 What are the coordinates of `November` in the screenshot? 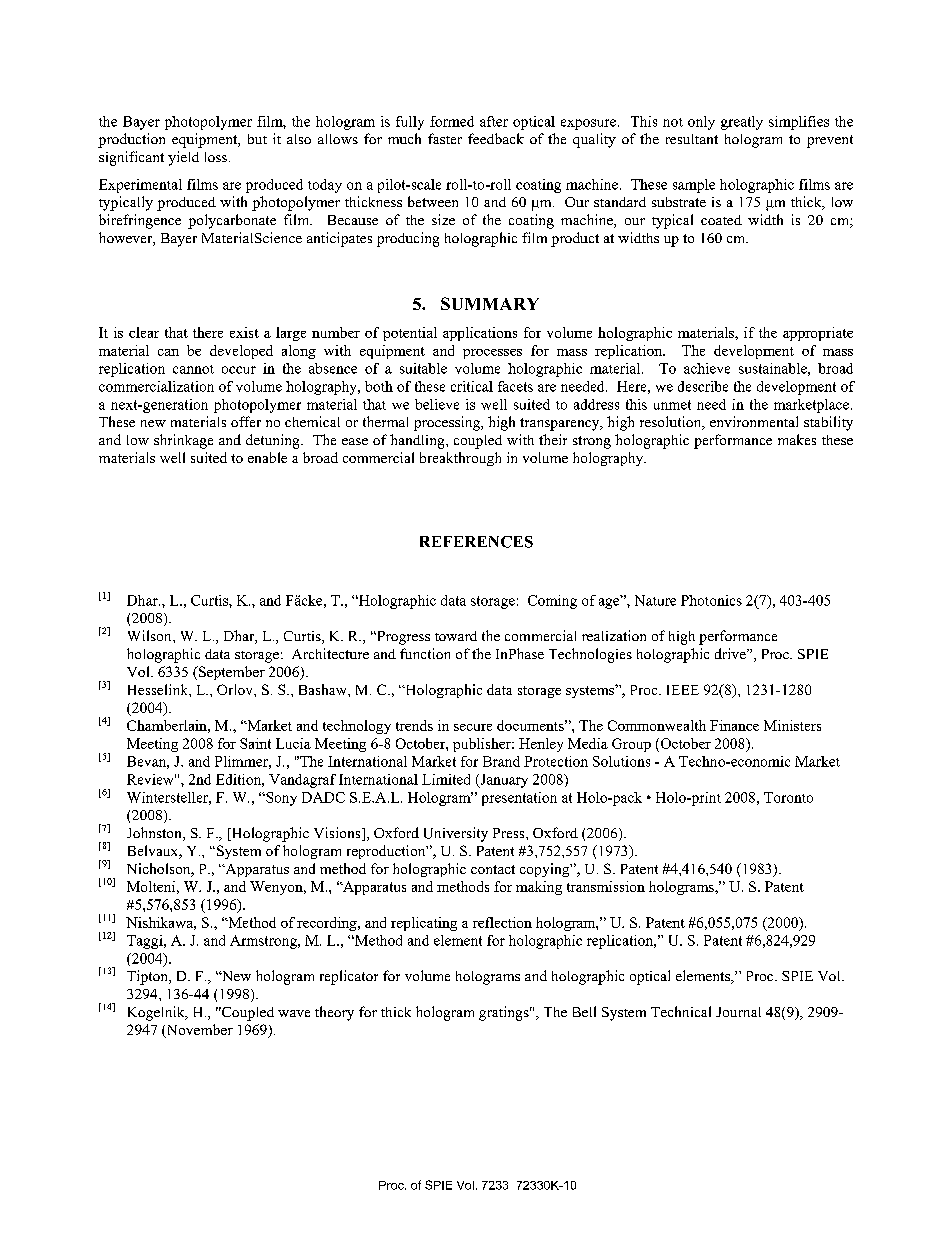 It's located at (198, 1031).
